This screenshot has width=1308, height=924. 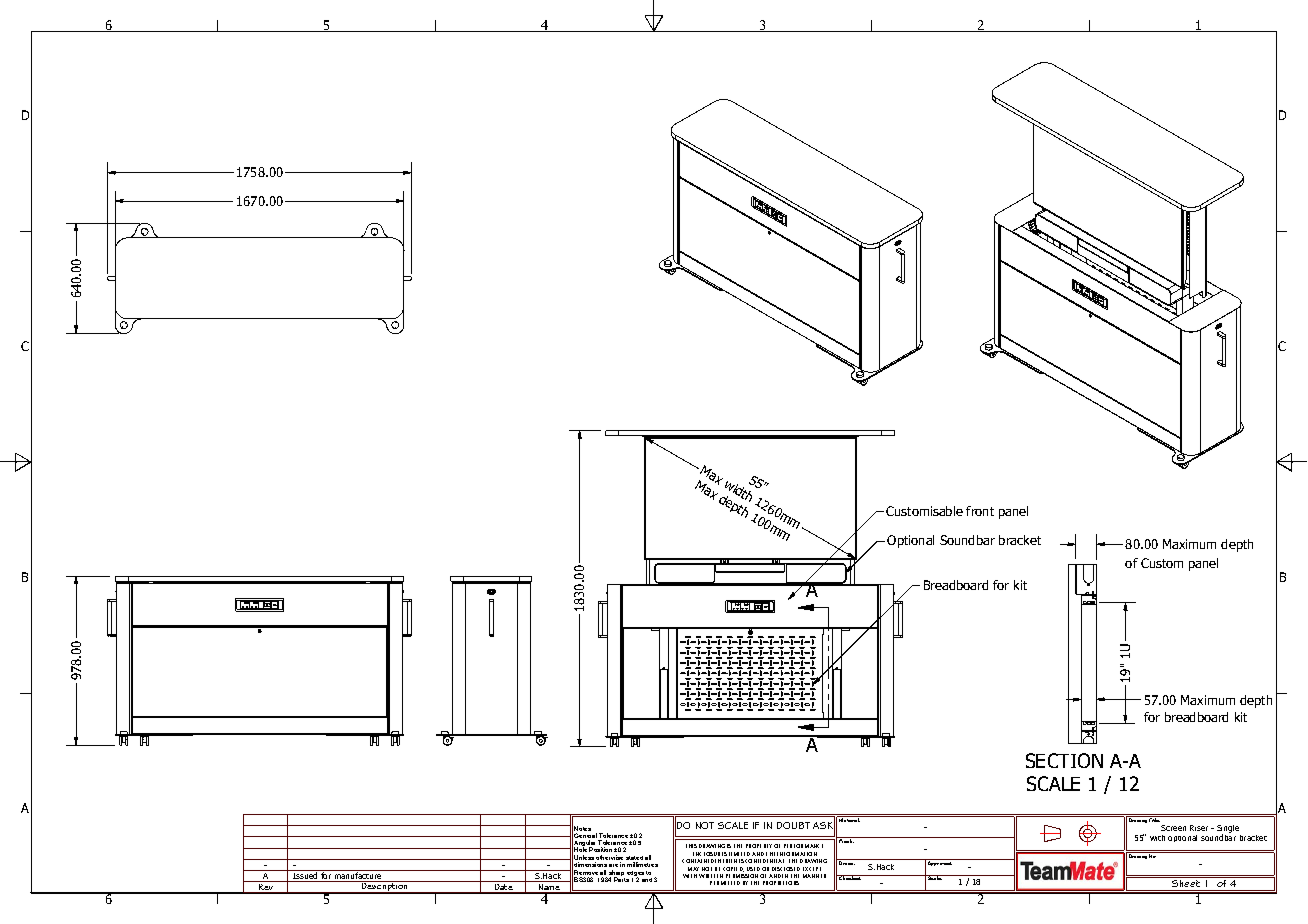 I want to click on PERFORMANCE, so click(x=803, y=846).
